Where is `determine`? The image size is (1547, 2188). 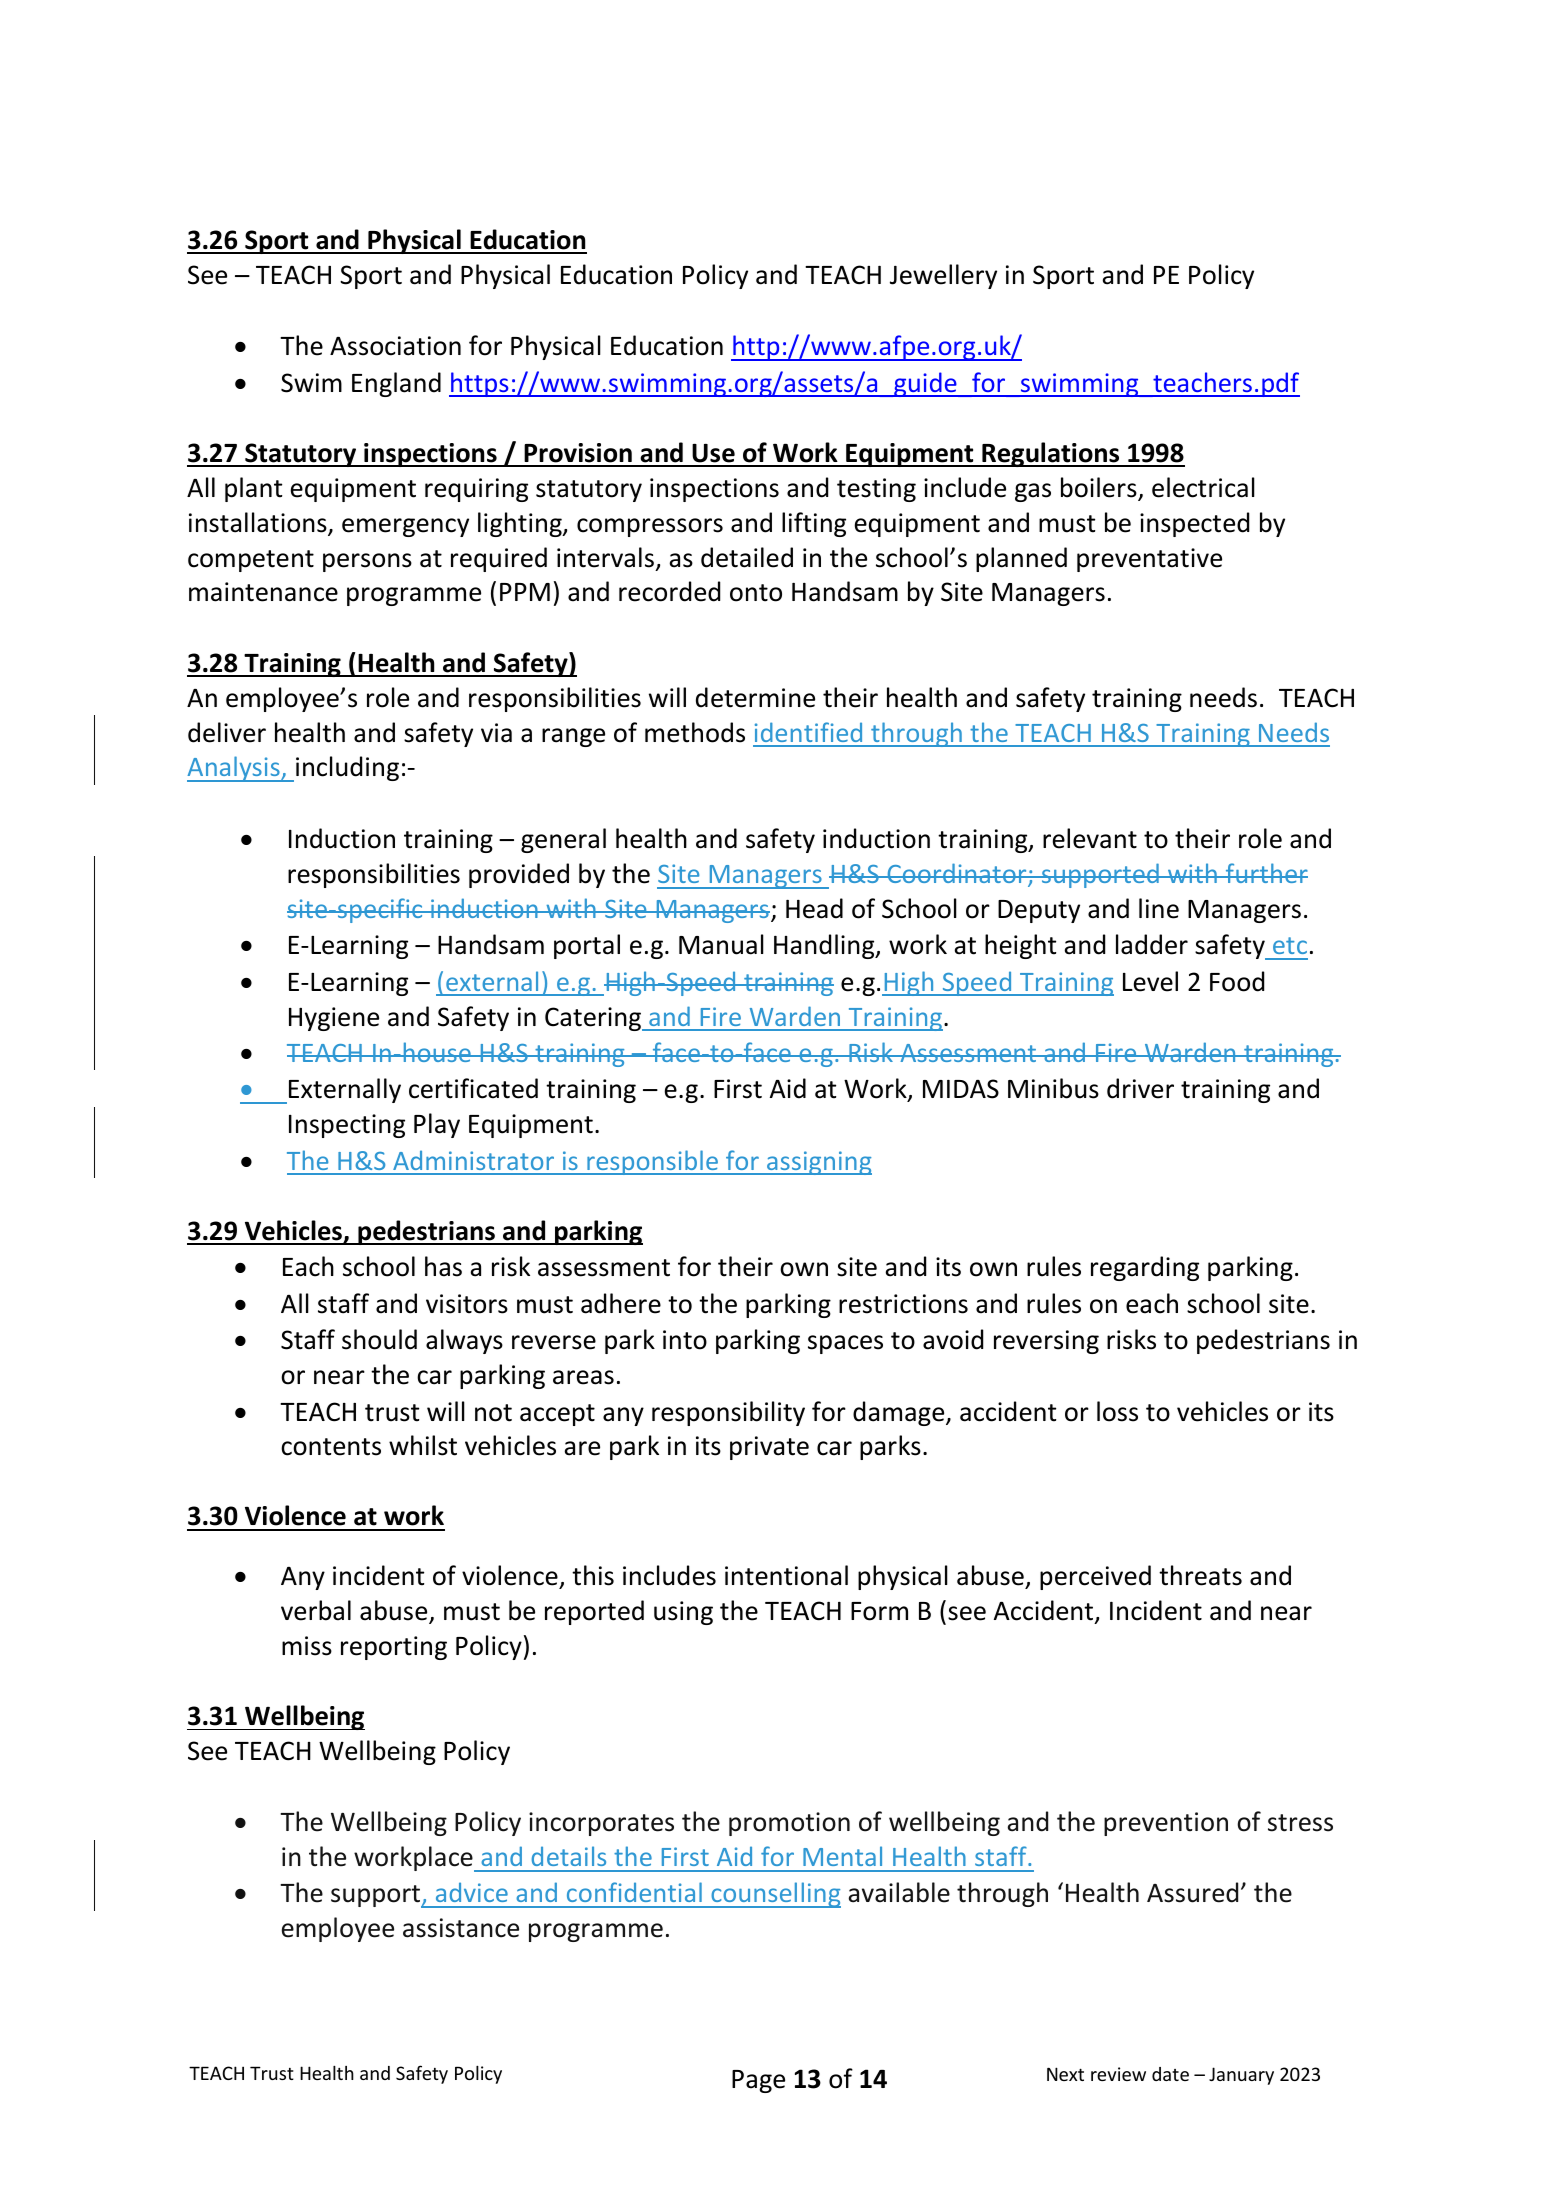 determine is located at coordinates (755, 697).
